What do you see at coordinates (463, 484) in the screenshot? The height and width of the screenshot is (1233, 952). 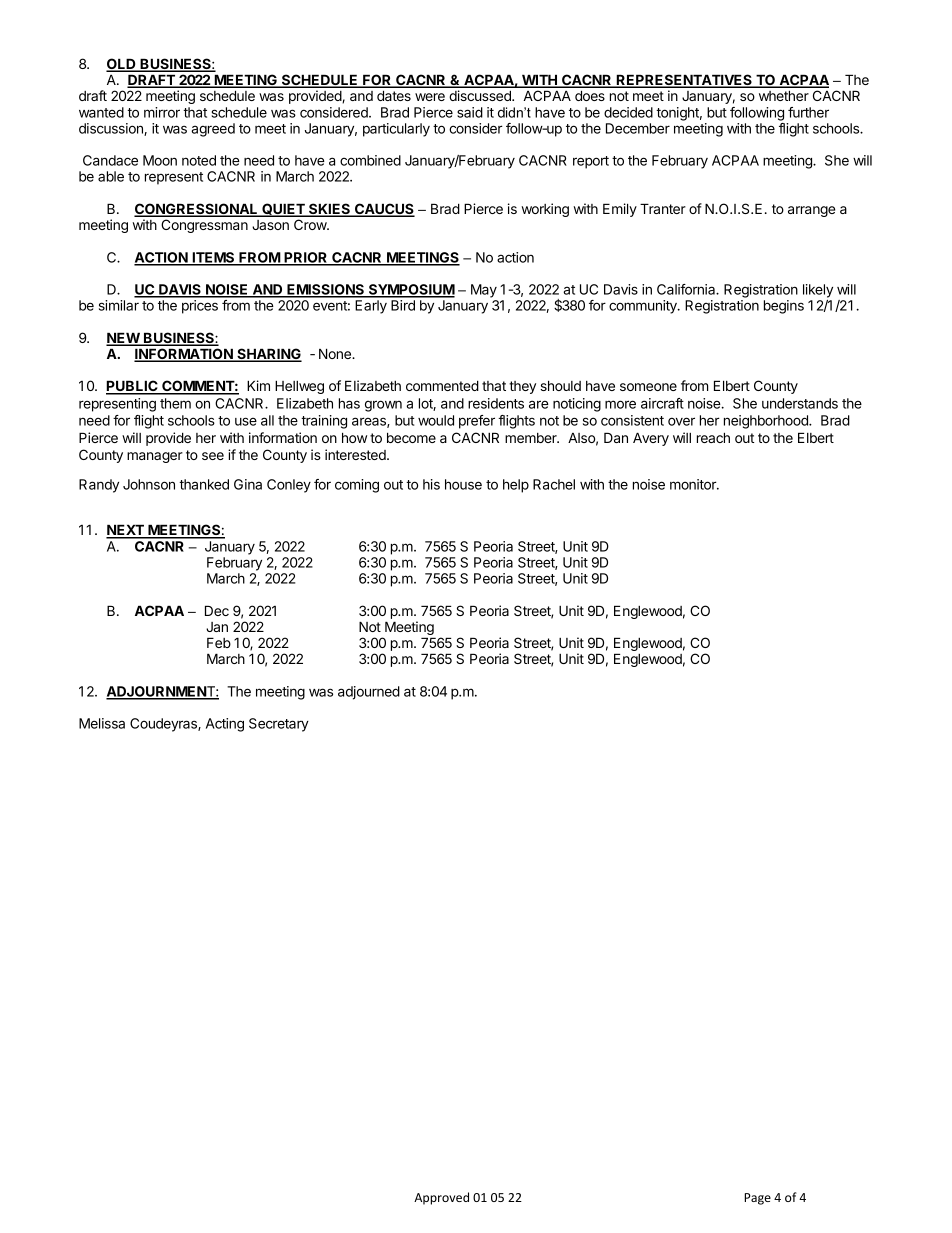 I see `house` at bounding box center [463, 484].
